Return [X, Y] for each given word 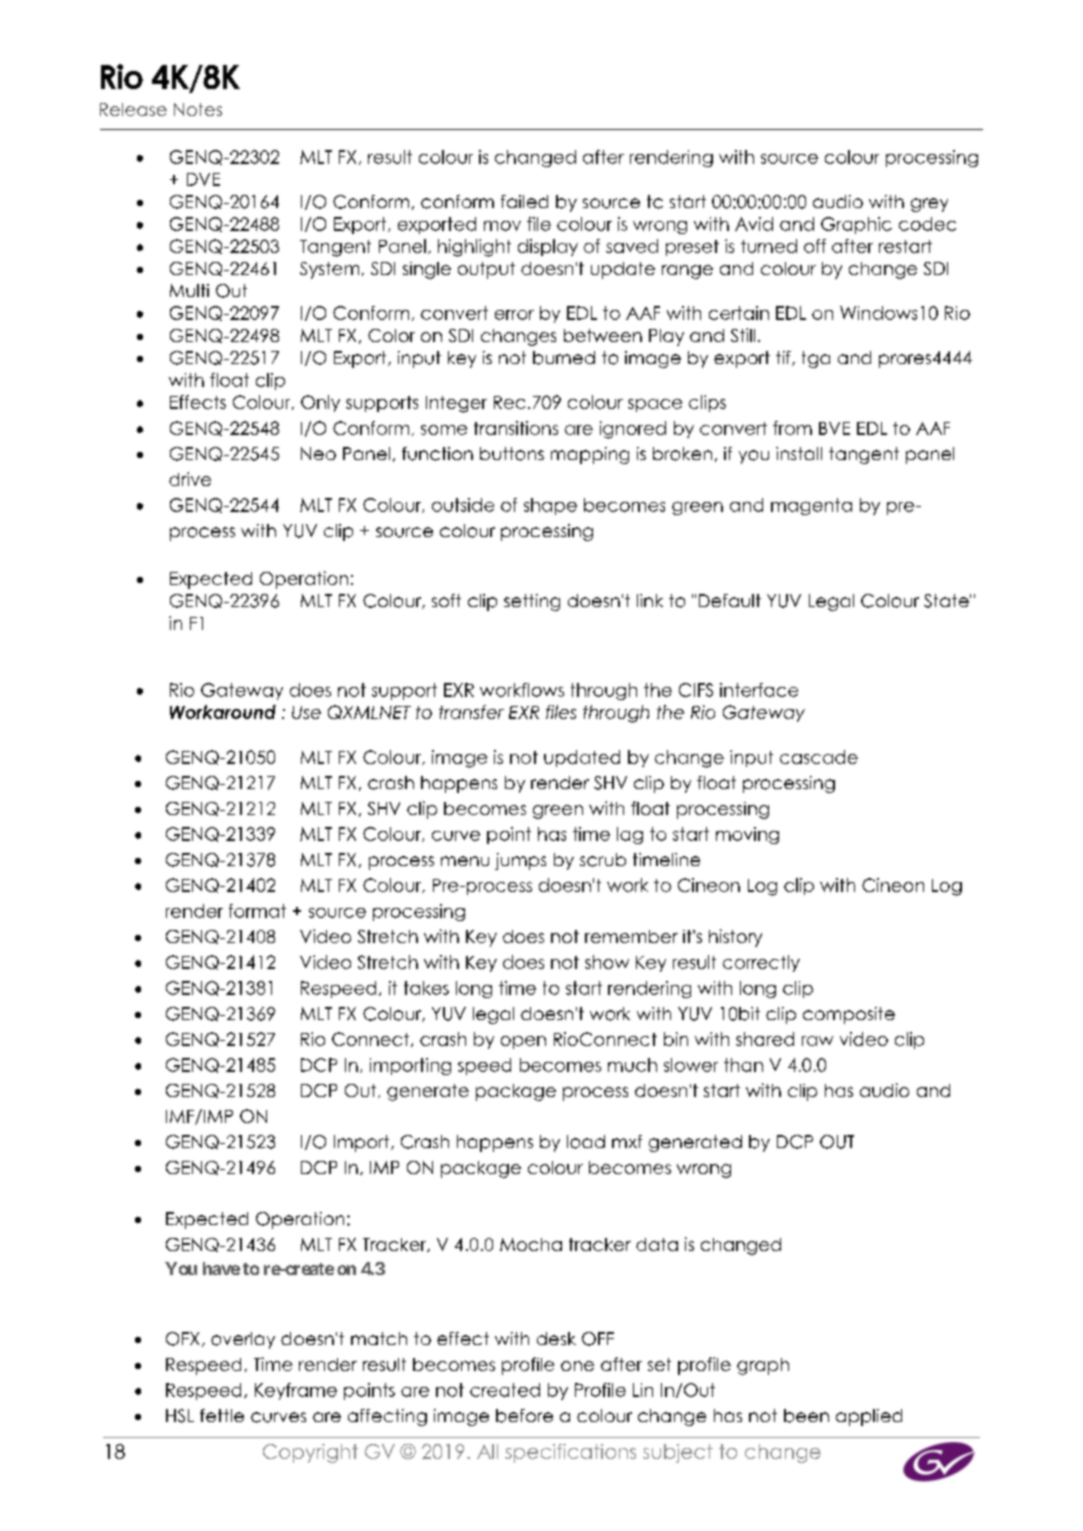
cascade [819, 757]
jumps [520, 861]
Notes [198, 109]
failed [524, 201]
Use [306, 712]
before [524, 1416]
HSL [180, 1416]
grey [929, 205]
